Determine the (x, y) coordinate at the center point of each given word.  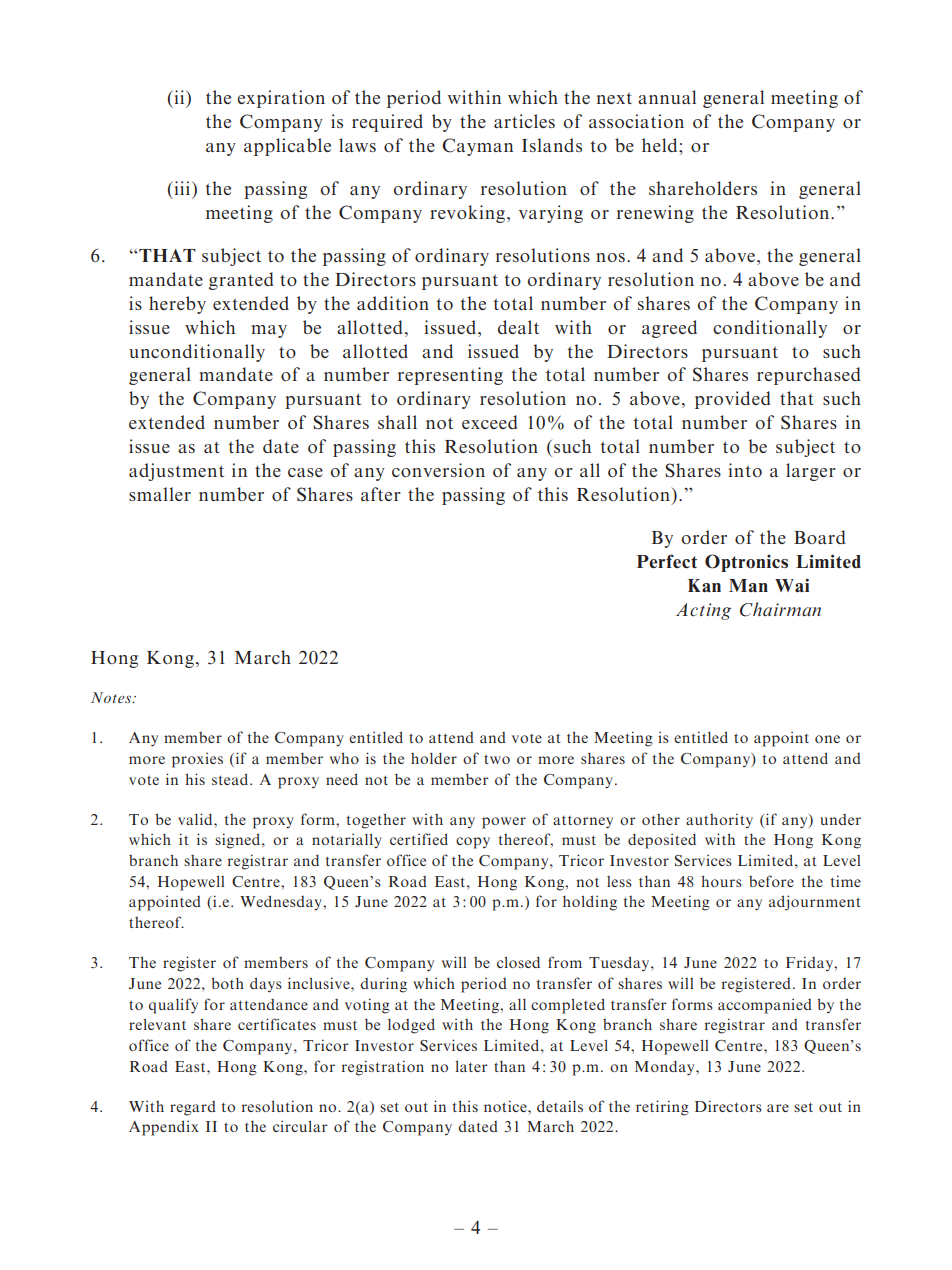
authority (719, 820)
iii (182, 188)
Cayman (477, 147)
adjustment (176, 472)
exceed (490, 422)
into (745, 470)
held (661, 145)
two (497, 759)
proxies (197, 760)
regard (193, 1108)
